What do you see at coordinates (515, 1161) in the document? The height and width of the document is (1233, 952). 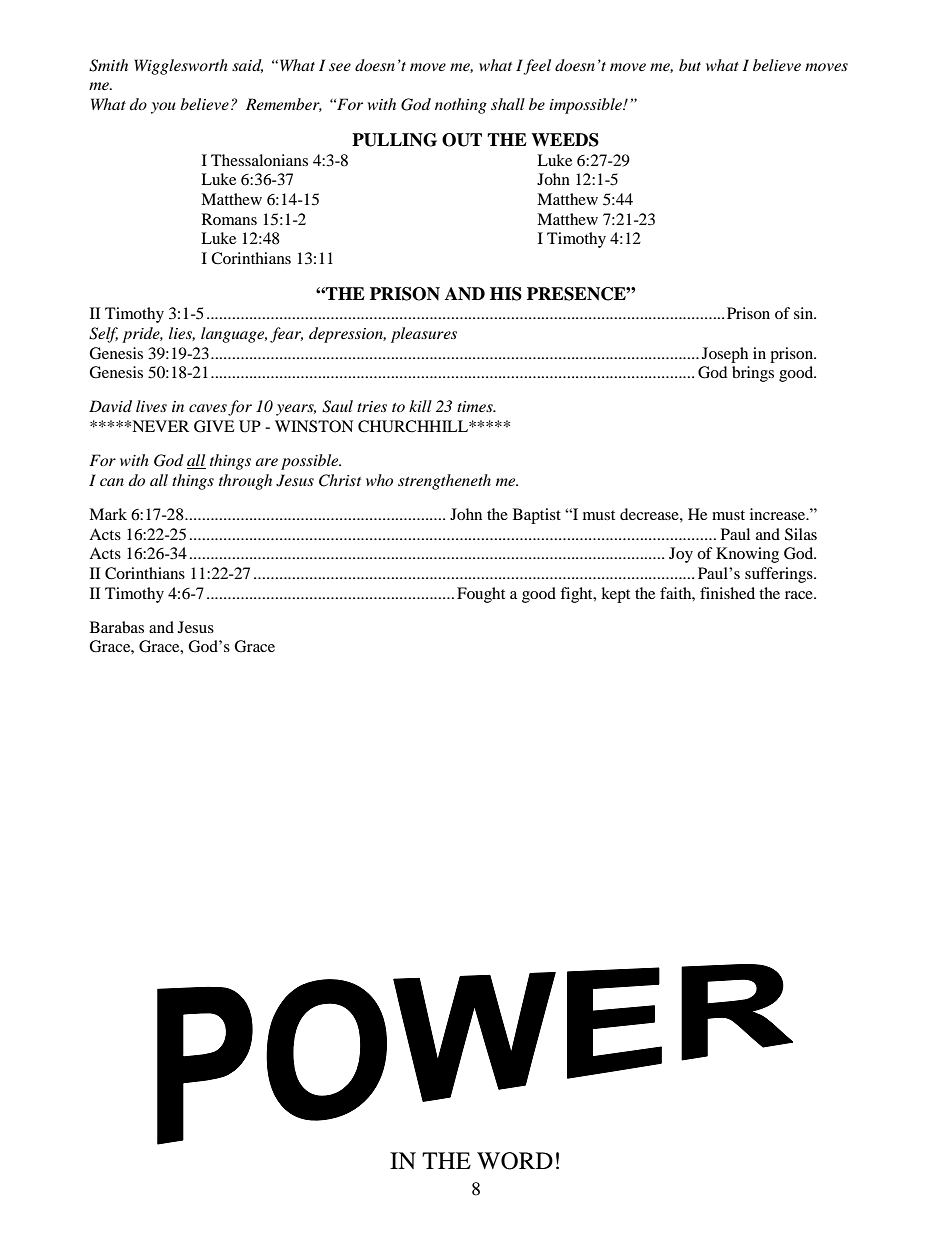 I see `WORD` at bounding box center [515, 1161].
